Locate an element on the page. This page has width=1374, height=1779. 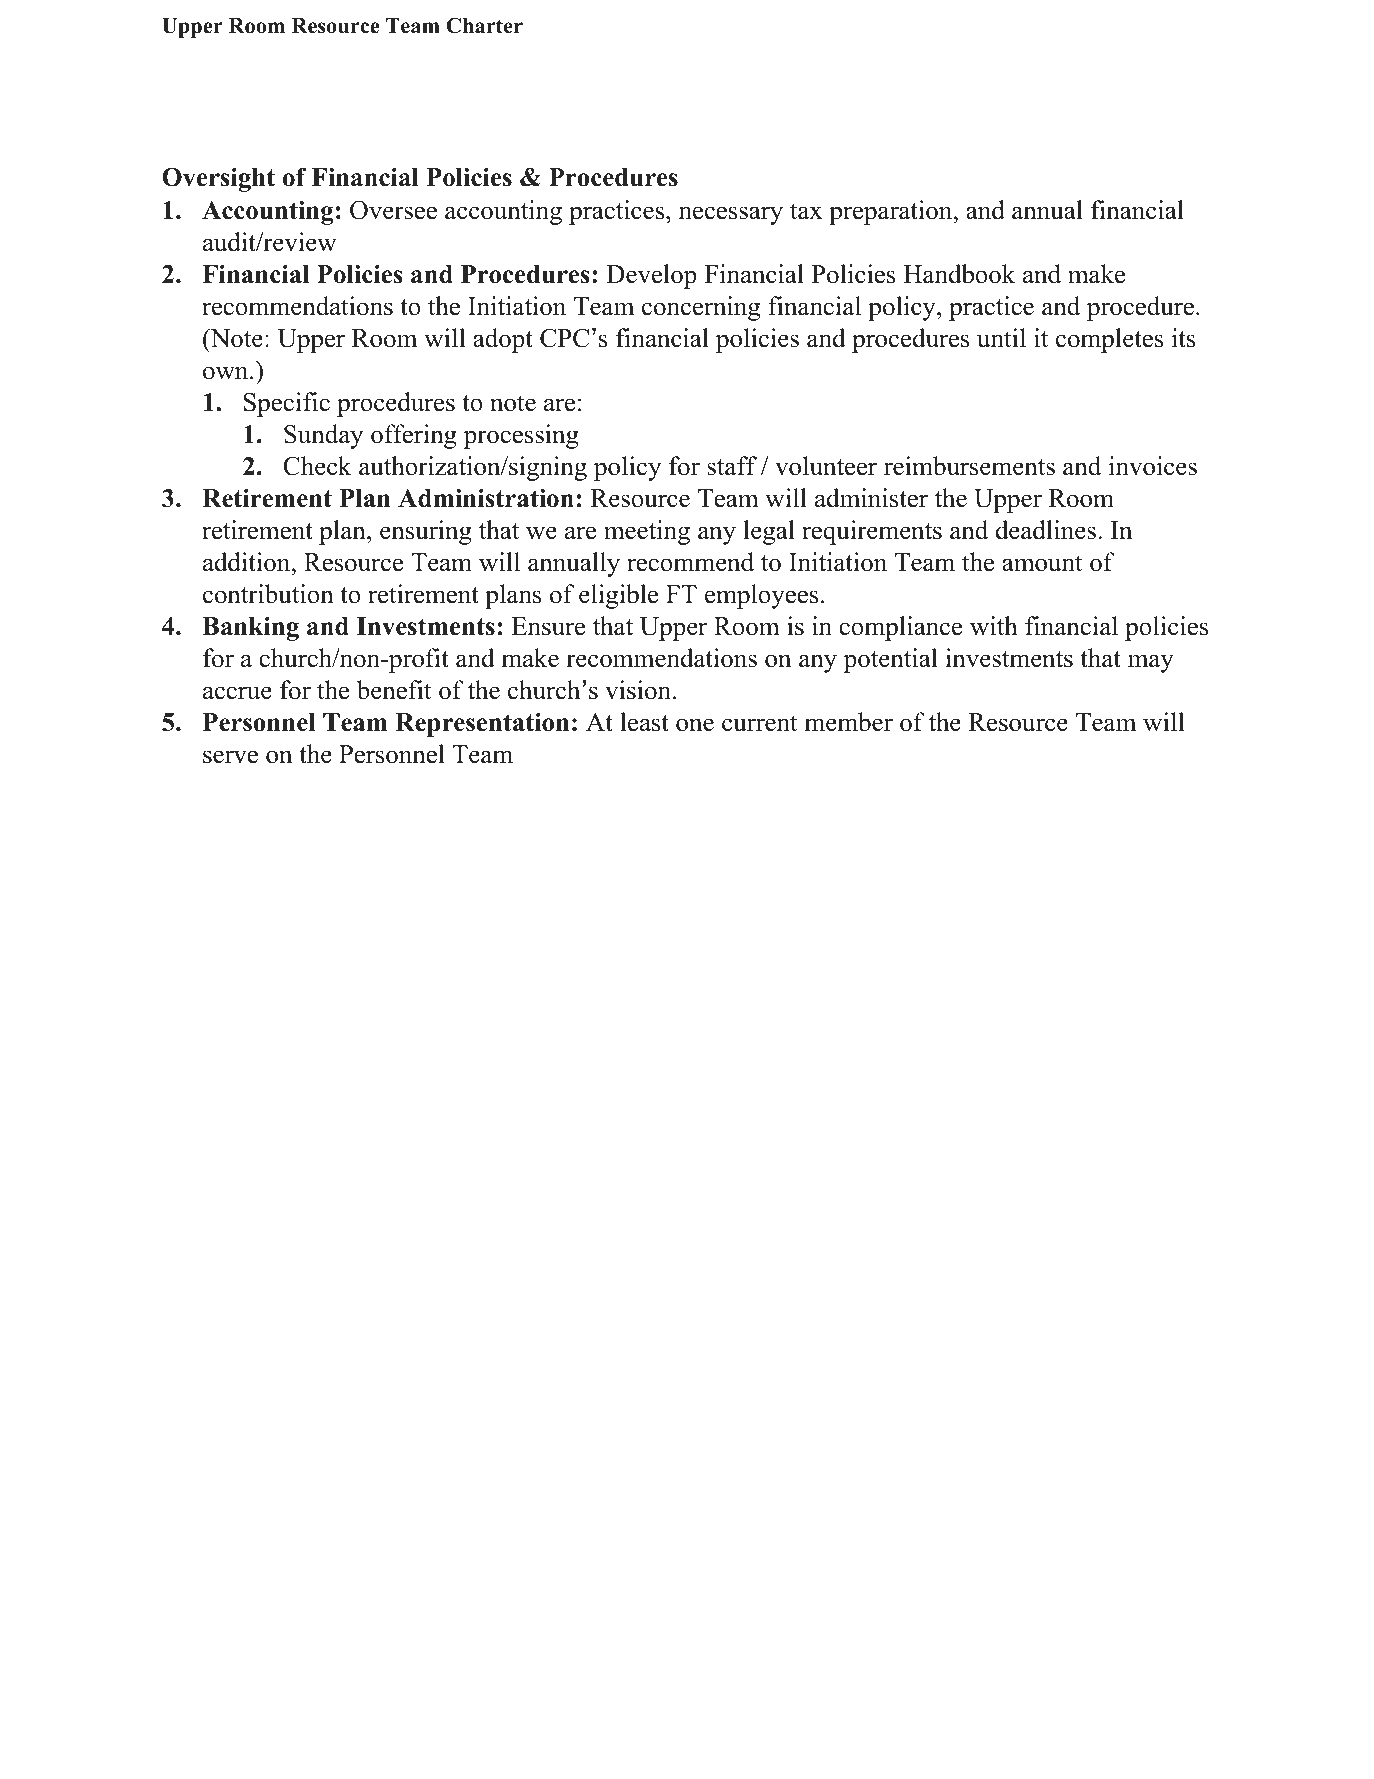
Specific is located at coordinates (287, 404).
